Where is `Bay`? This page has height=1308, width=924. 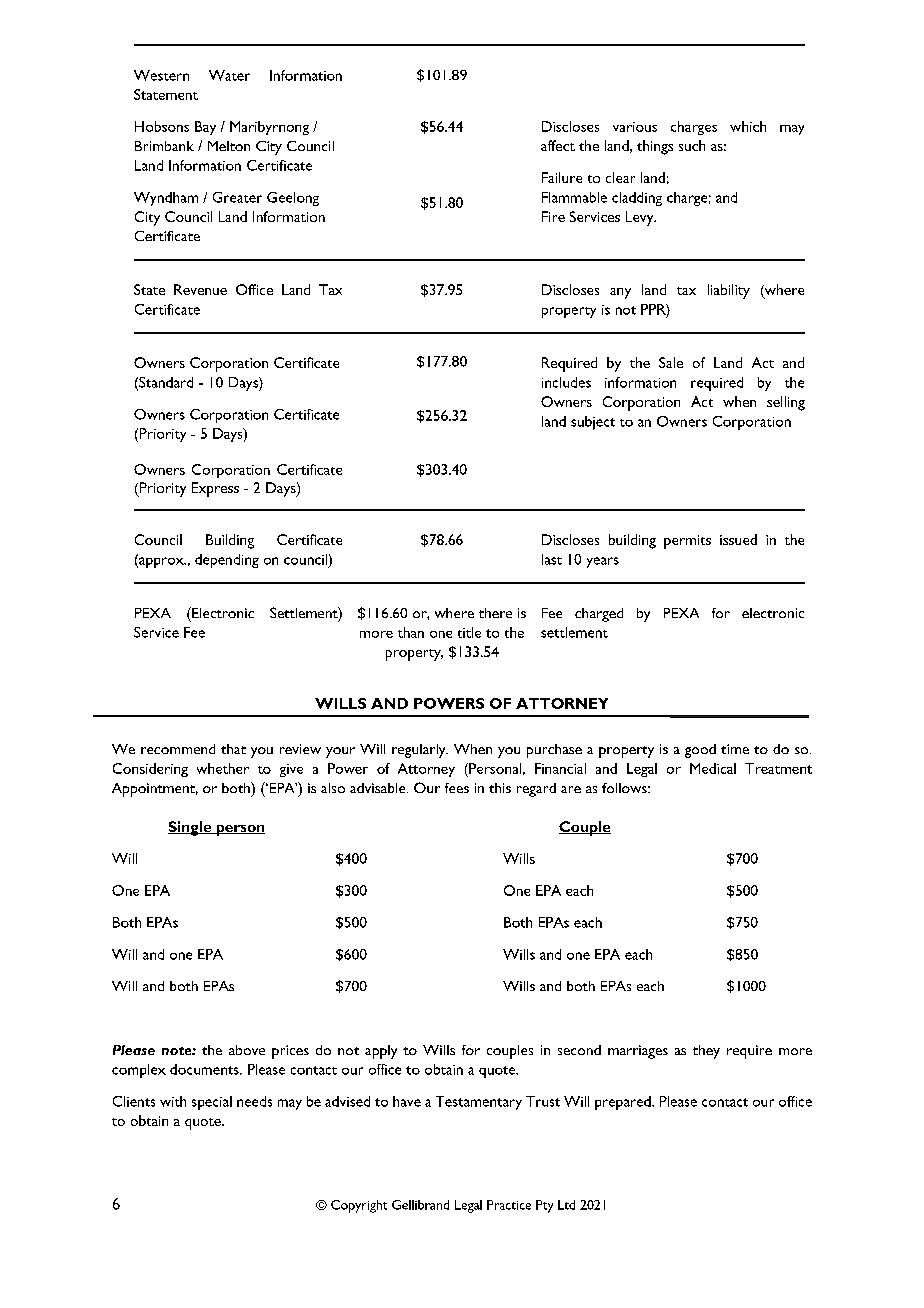 Bay is located at coordinates (205, 128).
